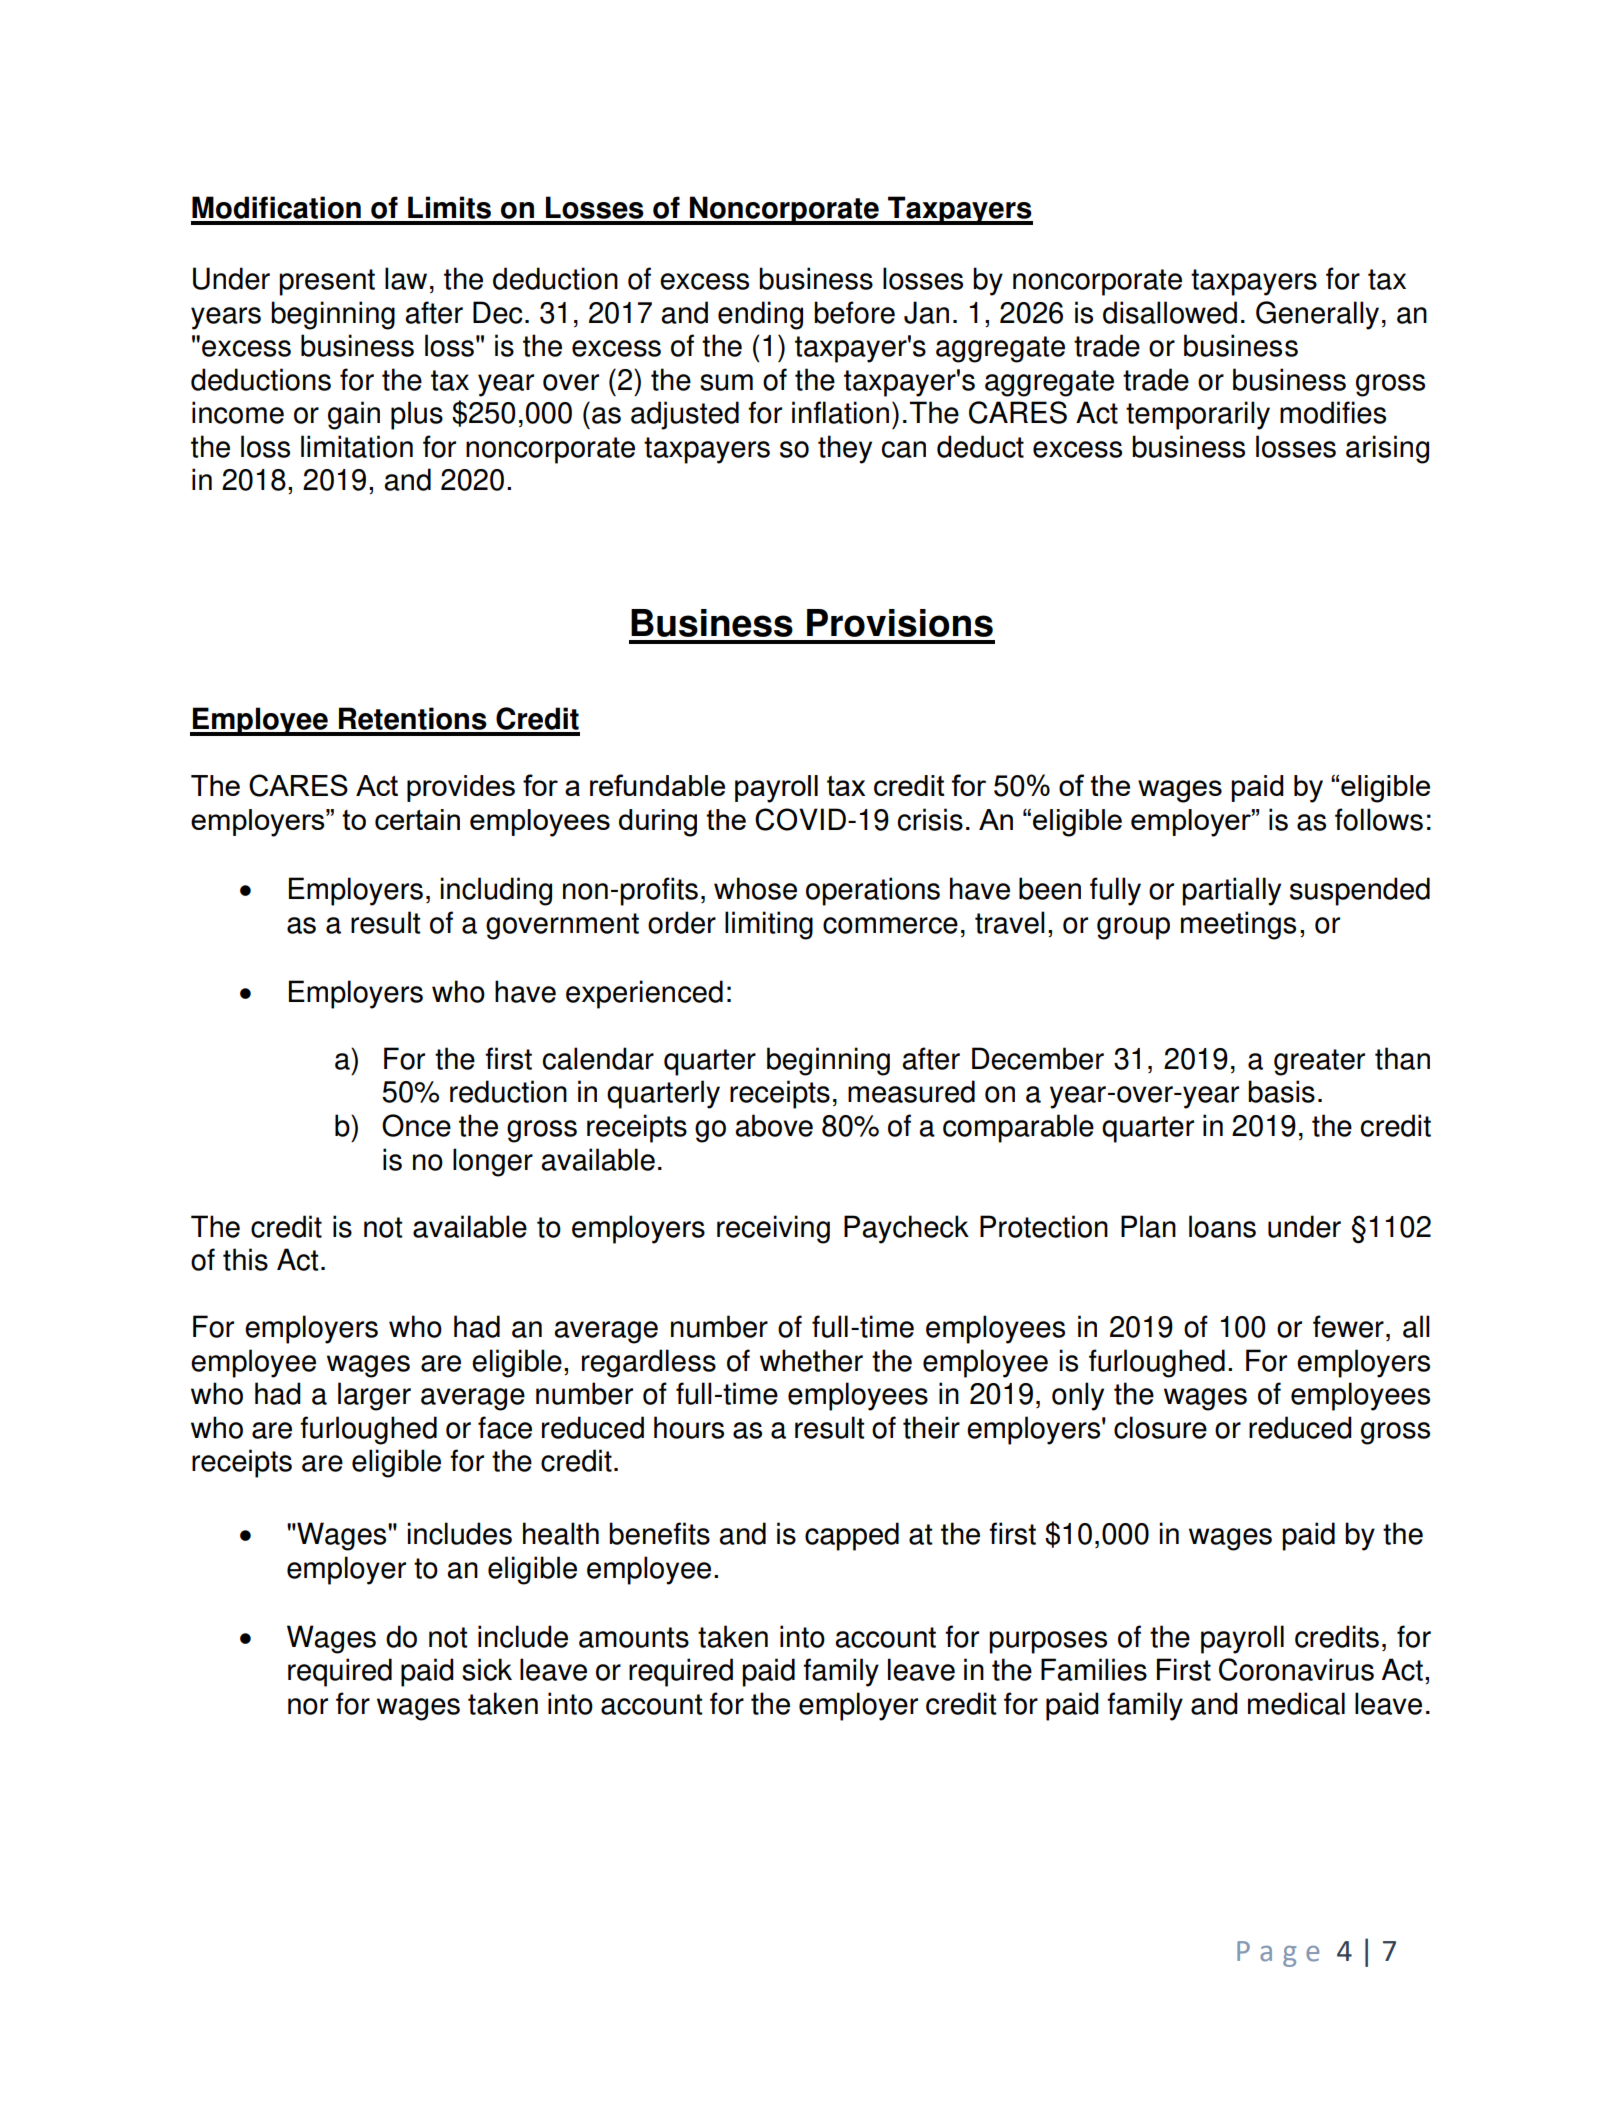  I want to click on before, so click(854, 312).
